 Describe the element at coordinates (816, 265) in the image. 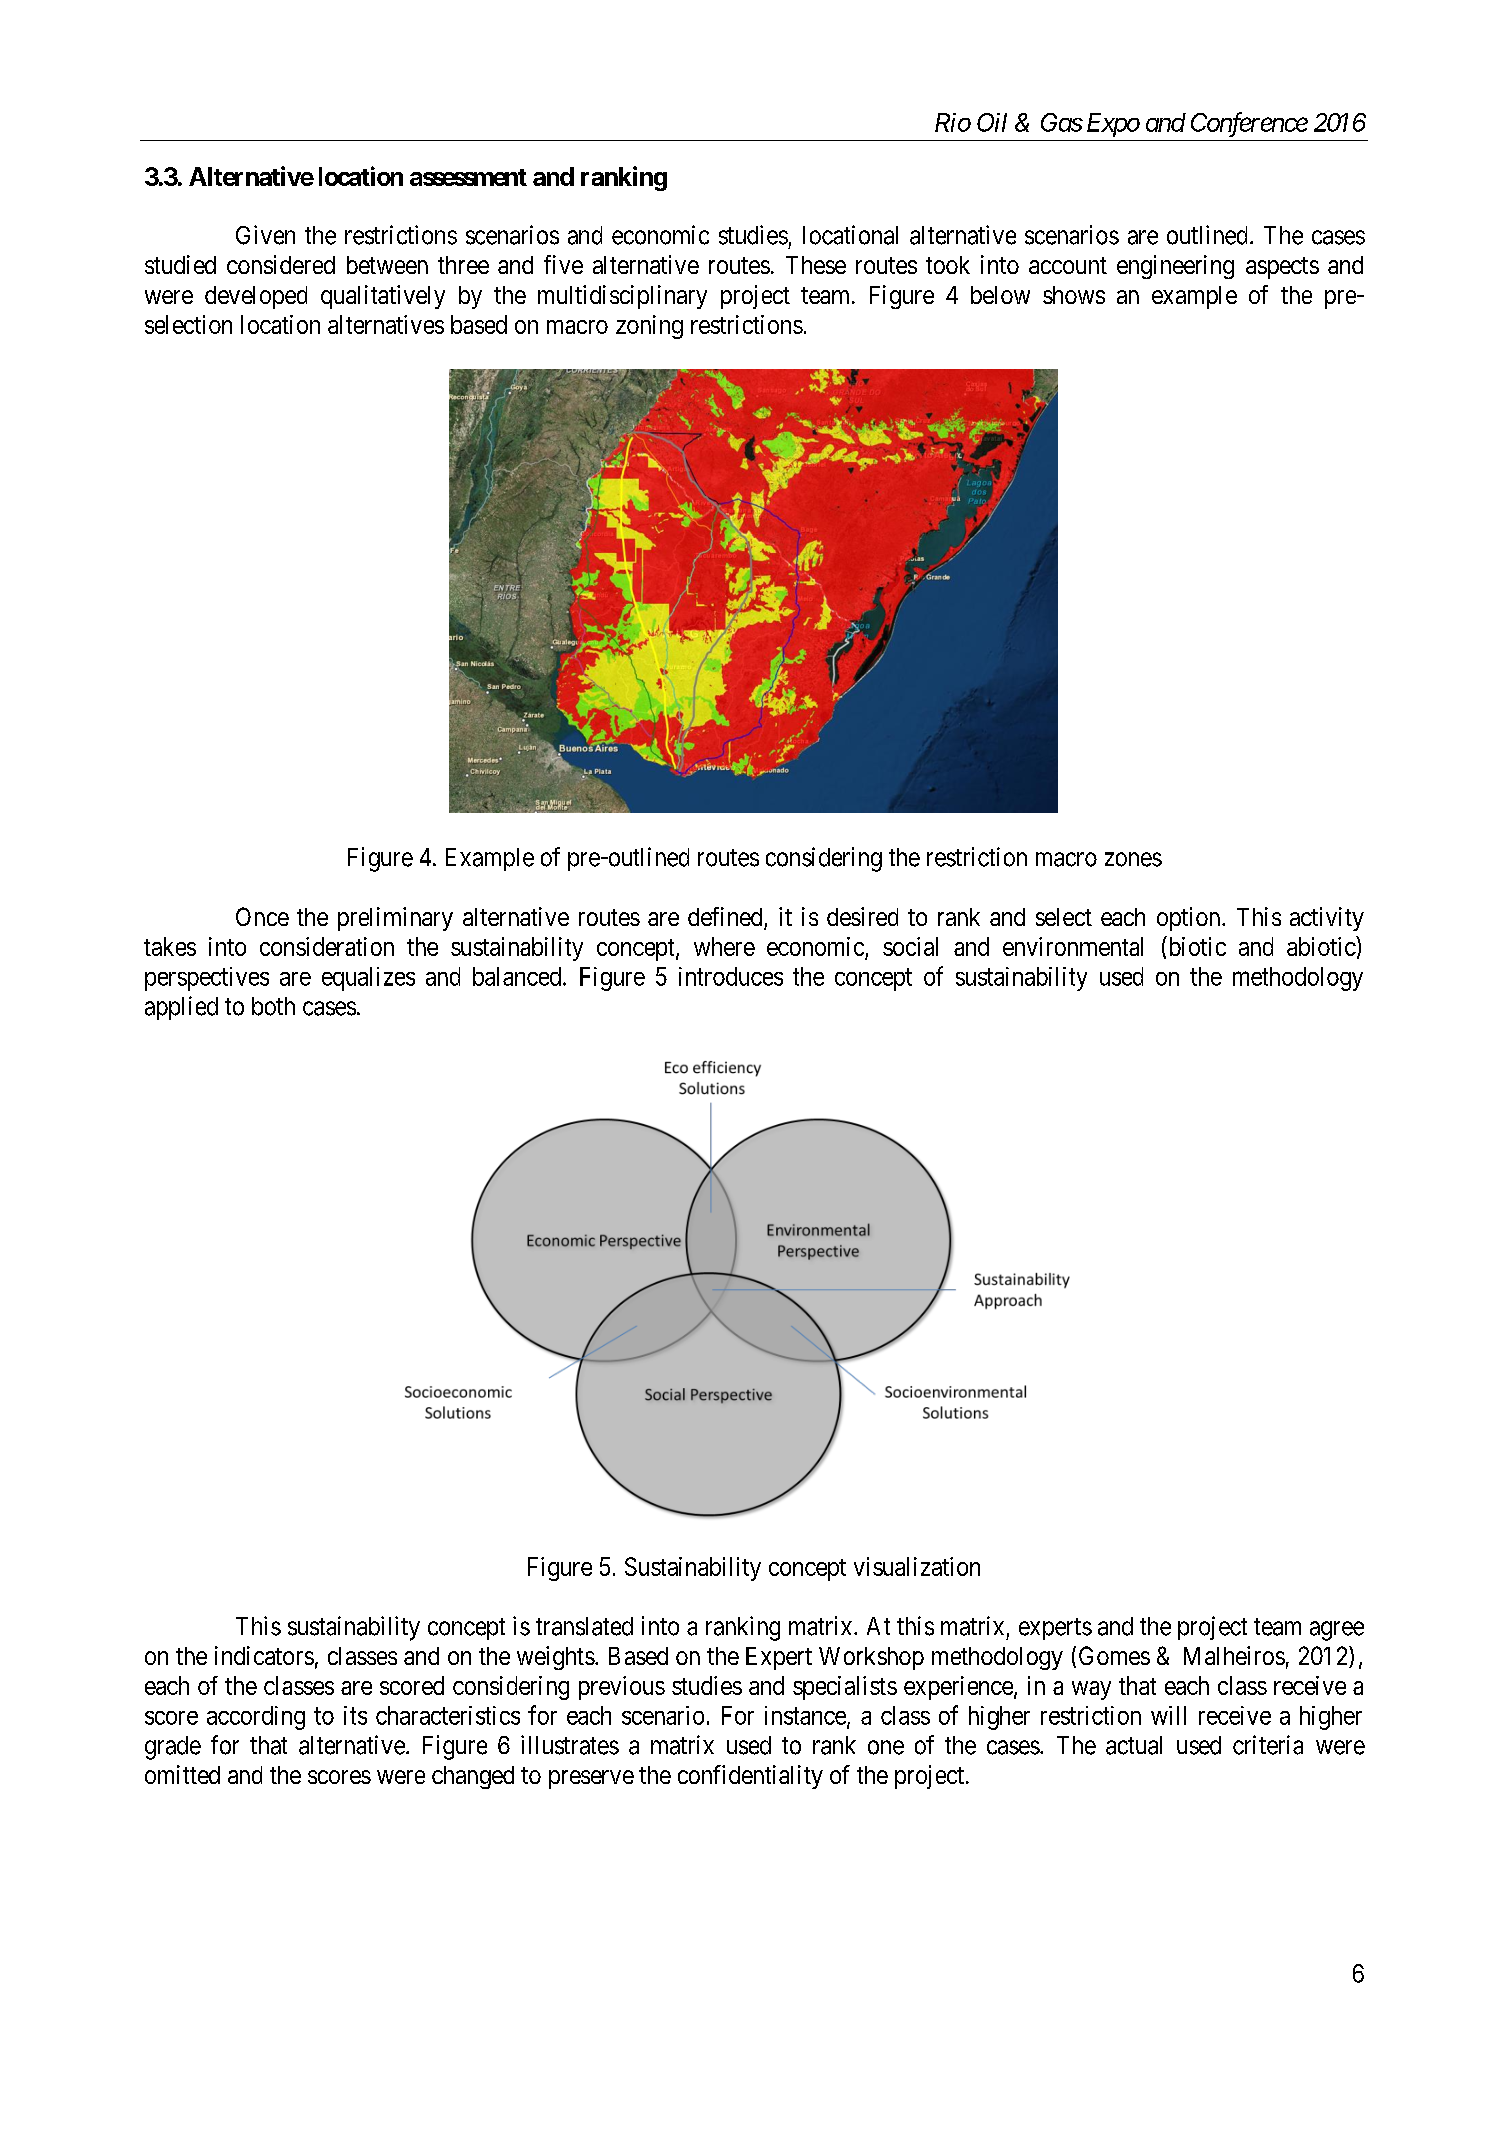

I see `These` at that location.
